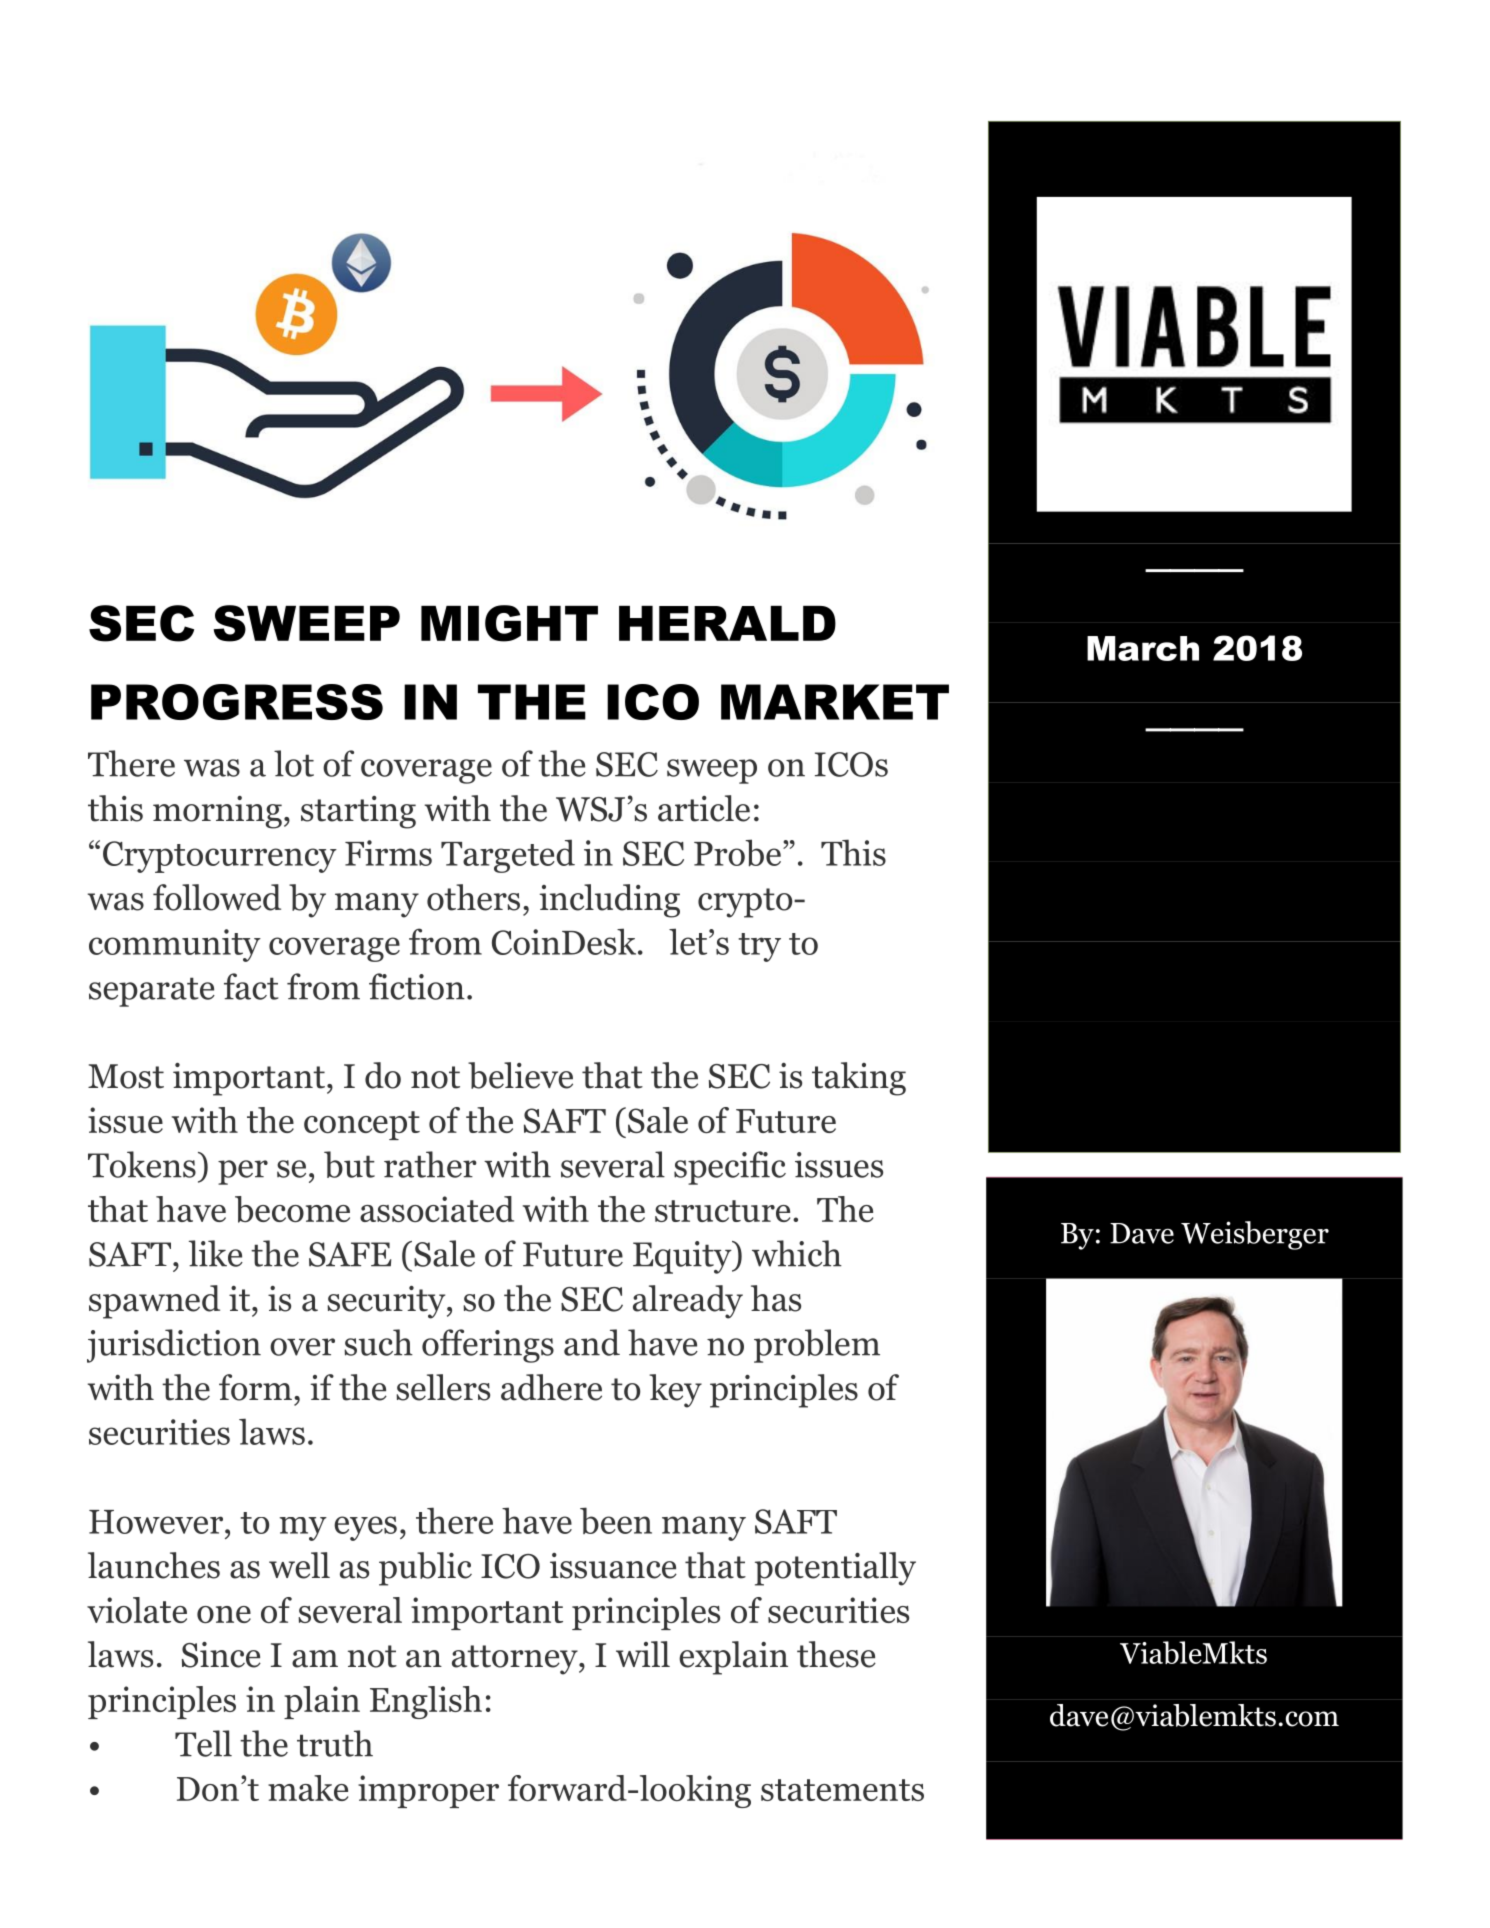 The height and width of the image is (1928, 1490). I want to click on Tell, so click(203, 1743).
